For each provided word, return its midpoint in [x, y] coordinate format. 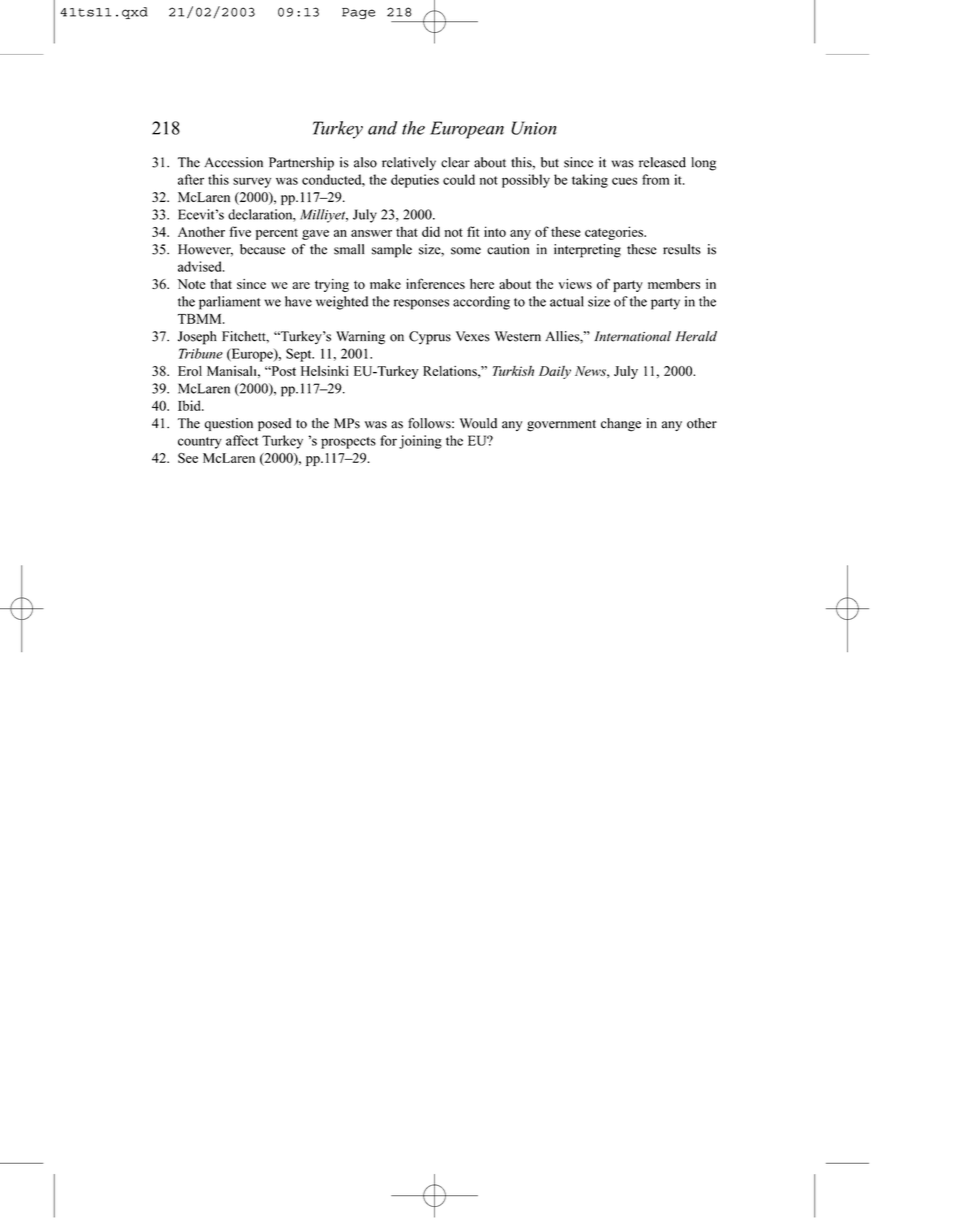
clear [455, 162]
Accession [233, 162]
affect [242, 440]
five [240, 231]
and [382, 128]
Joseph [197, 338]
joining [420, 442]
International [632, 336]
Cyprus [430, 338]
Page [358, 13]
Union [534, 128]
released [662, 162]
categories [615, 233]
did [431, 231]
